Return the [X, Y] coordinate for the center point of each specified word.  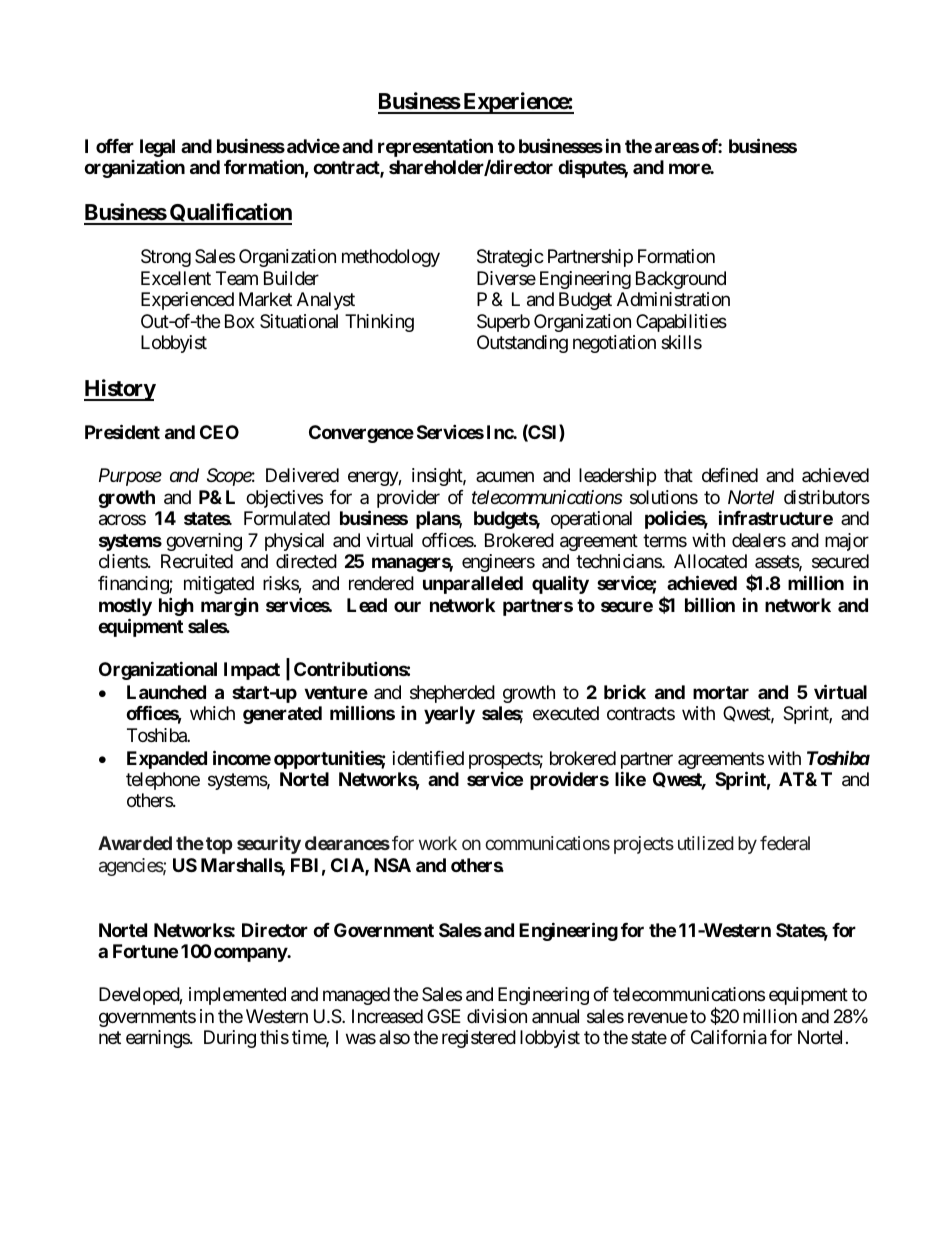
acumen [505, 477]
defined [730, 475]
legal [157, 148]
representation [435, 149]
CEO [219, 432]
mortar [721, 692]
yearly [449, 715]
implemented [237, 996]
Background [681, 280]
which [212, 713]
